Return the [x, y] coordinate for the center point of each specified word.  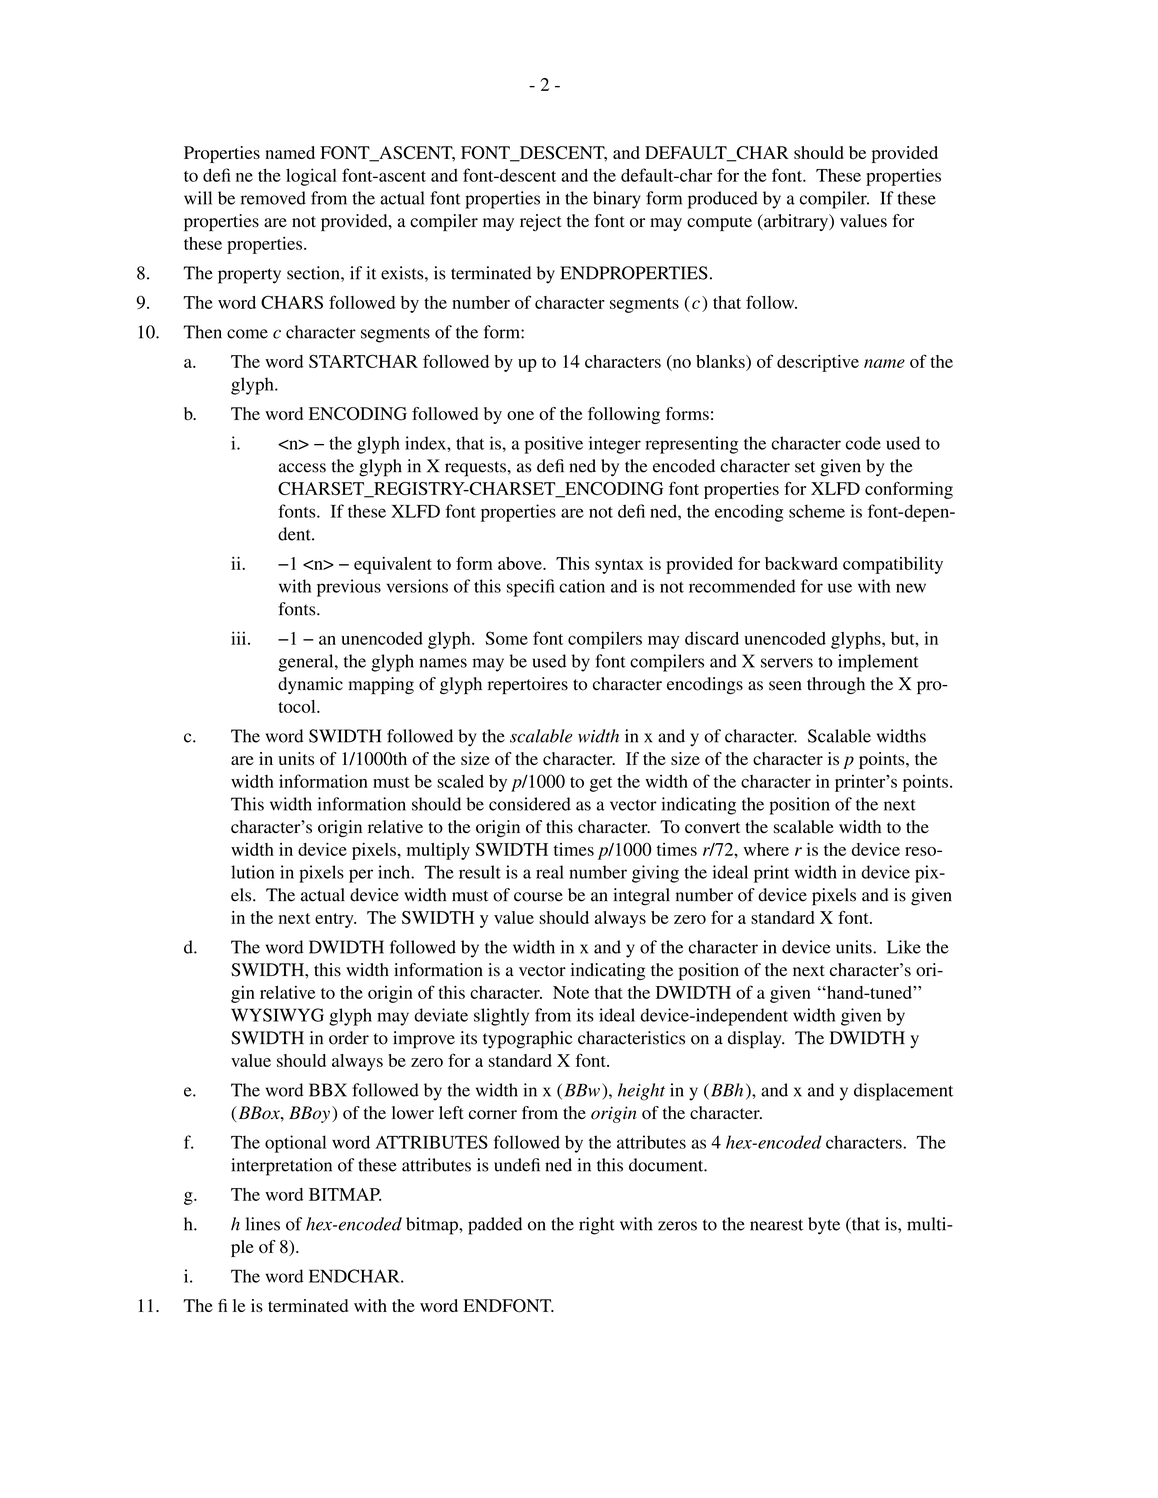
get [601, 784]
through [836, 685]
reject [541, 222]
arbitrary [796, 222]
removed [273, 198]
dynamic [310, 685]
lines [263, 1224]
